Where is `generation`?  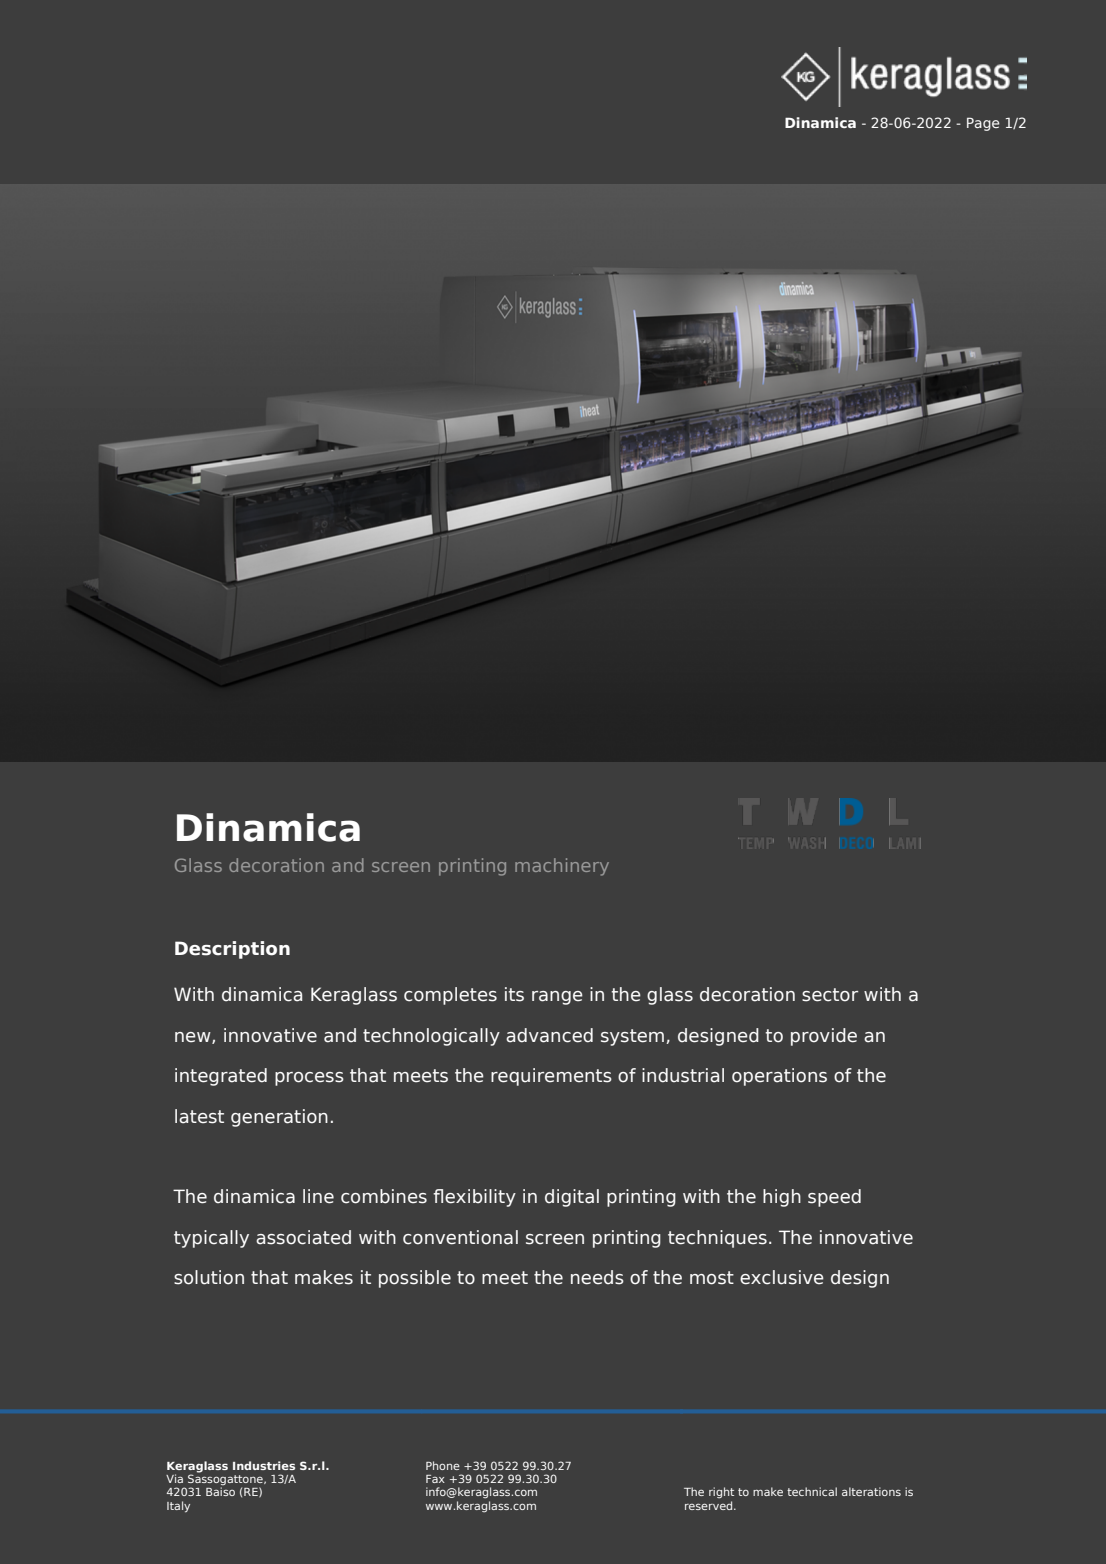
generation is located at coordinates (279, 1118).
